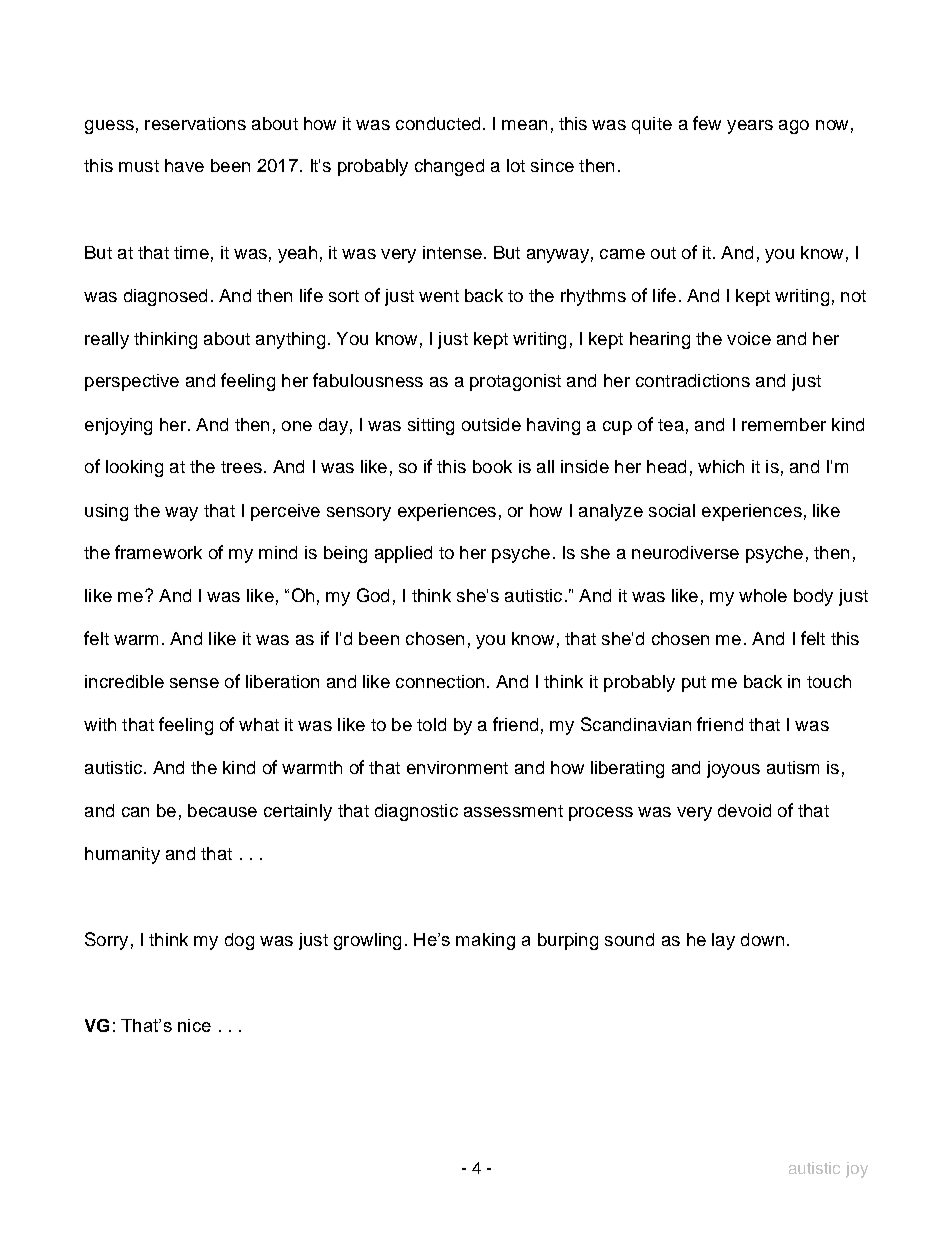  I want to click on nice, so click(194, 1025).
